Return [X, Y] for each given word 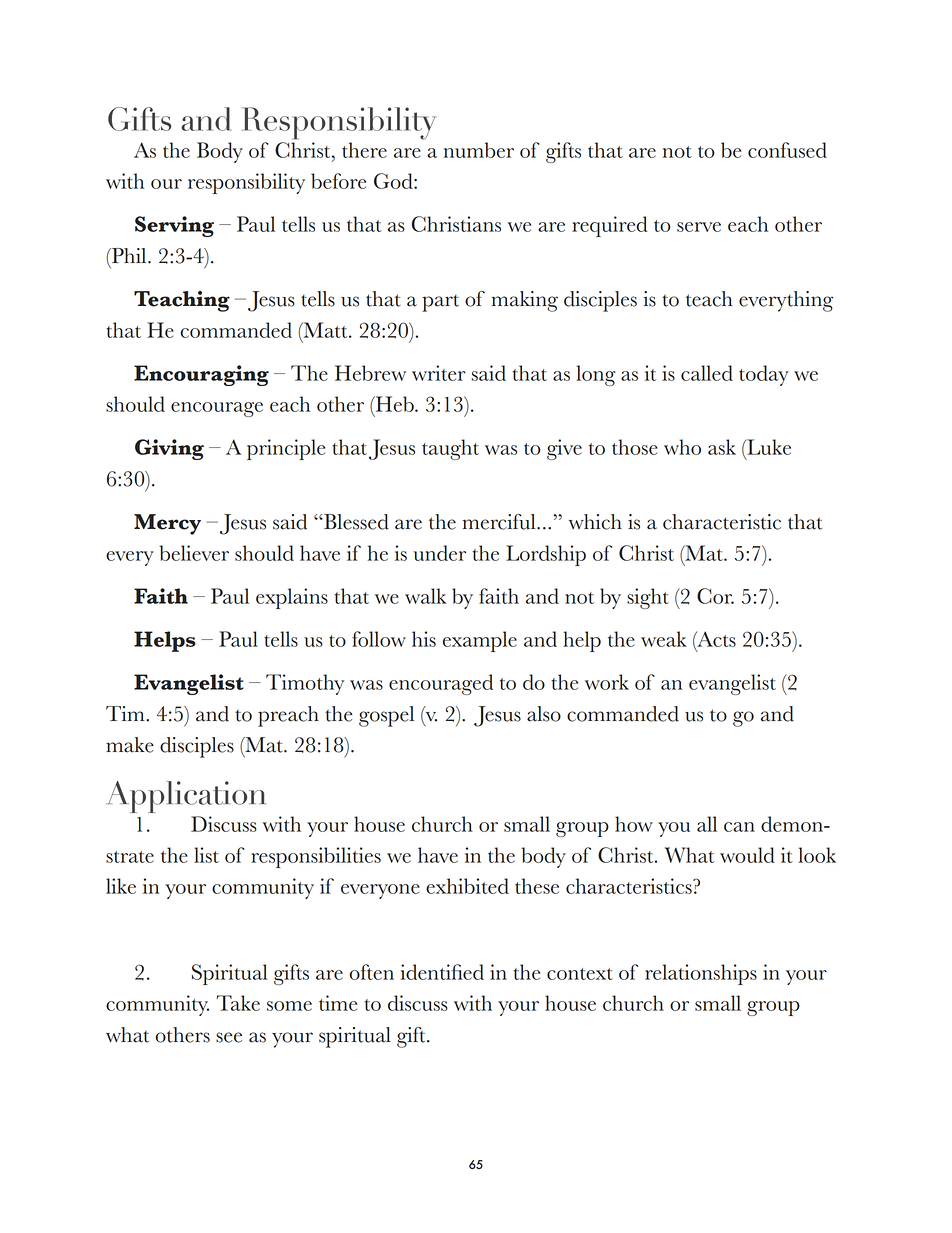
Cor [715, 596]
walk [425, 596]
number [479, 150]
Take [238, 1003]
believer [194, 553]
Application [186, 797]
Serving [174, 226]
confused [787, 150]
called [707, 373]
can [739, 827]
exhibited [467, 886]
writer [439, 373]
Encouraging [201, 375]
